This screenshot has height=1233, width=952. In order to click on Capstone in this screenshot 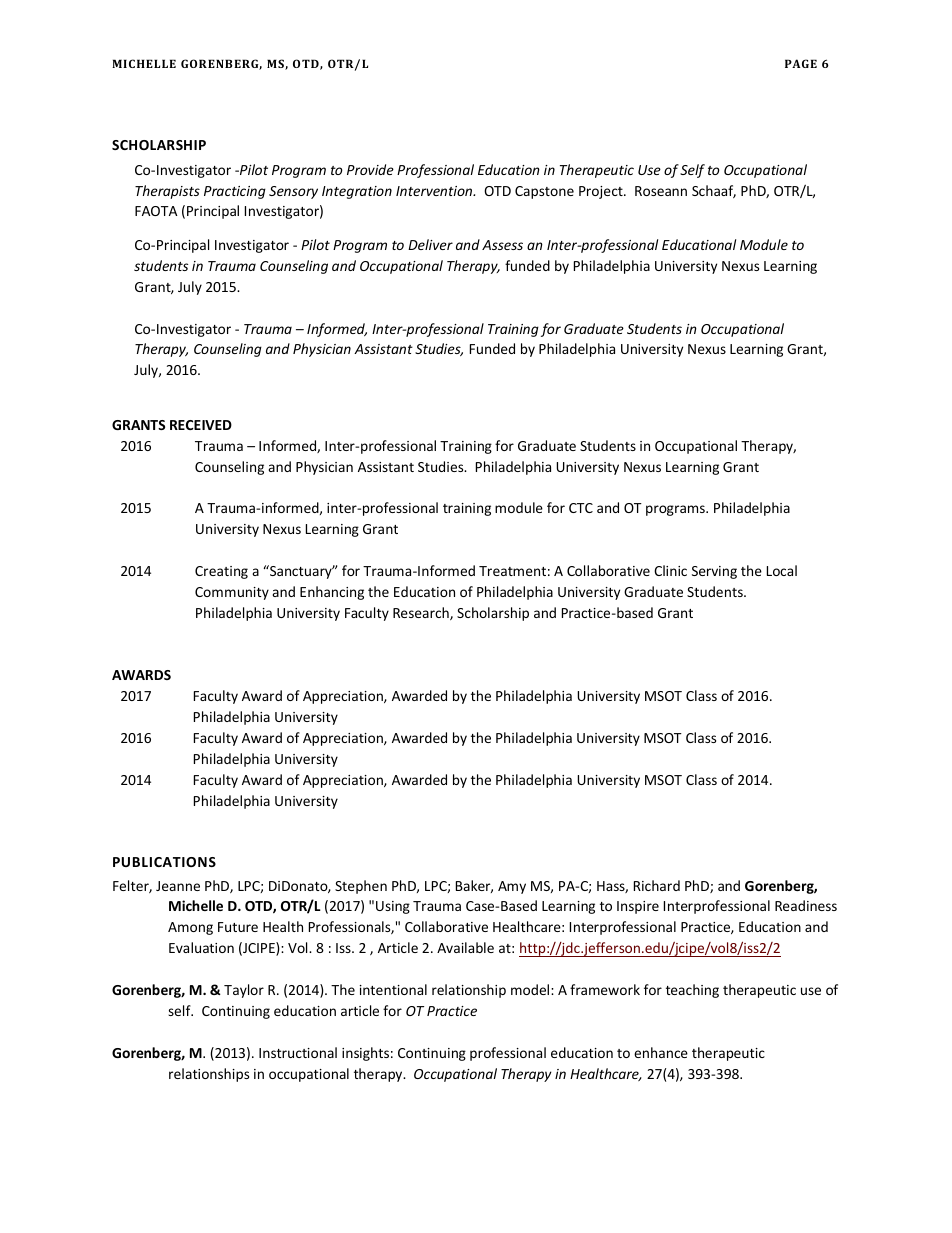, I will do `click(544, 192)`.
